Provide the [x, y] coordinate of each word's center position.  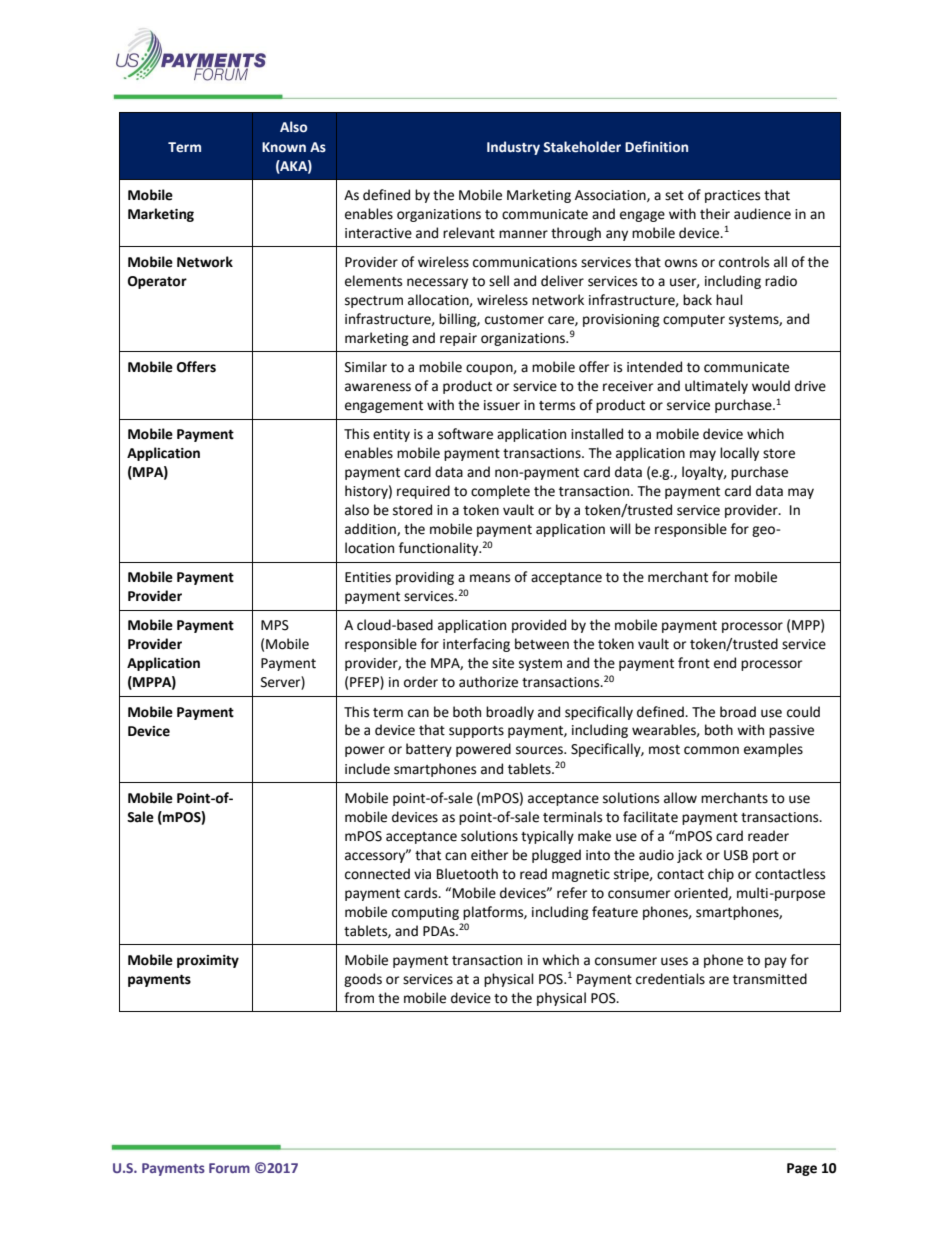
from [359, 998]
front [694, 663]
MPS [275, 625]
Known [284, 147]
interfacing [476, 645]
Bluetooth [467, 874]
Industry [513, 148]
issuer [502, 405]
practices [732, 196]
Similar [366, 367]
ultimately [716, 387]
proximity [208, 961]
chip [721, 875]
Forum [229, 1168]
